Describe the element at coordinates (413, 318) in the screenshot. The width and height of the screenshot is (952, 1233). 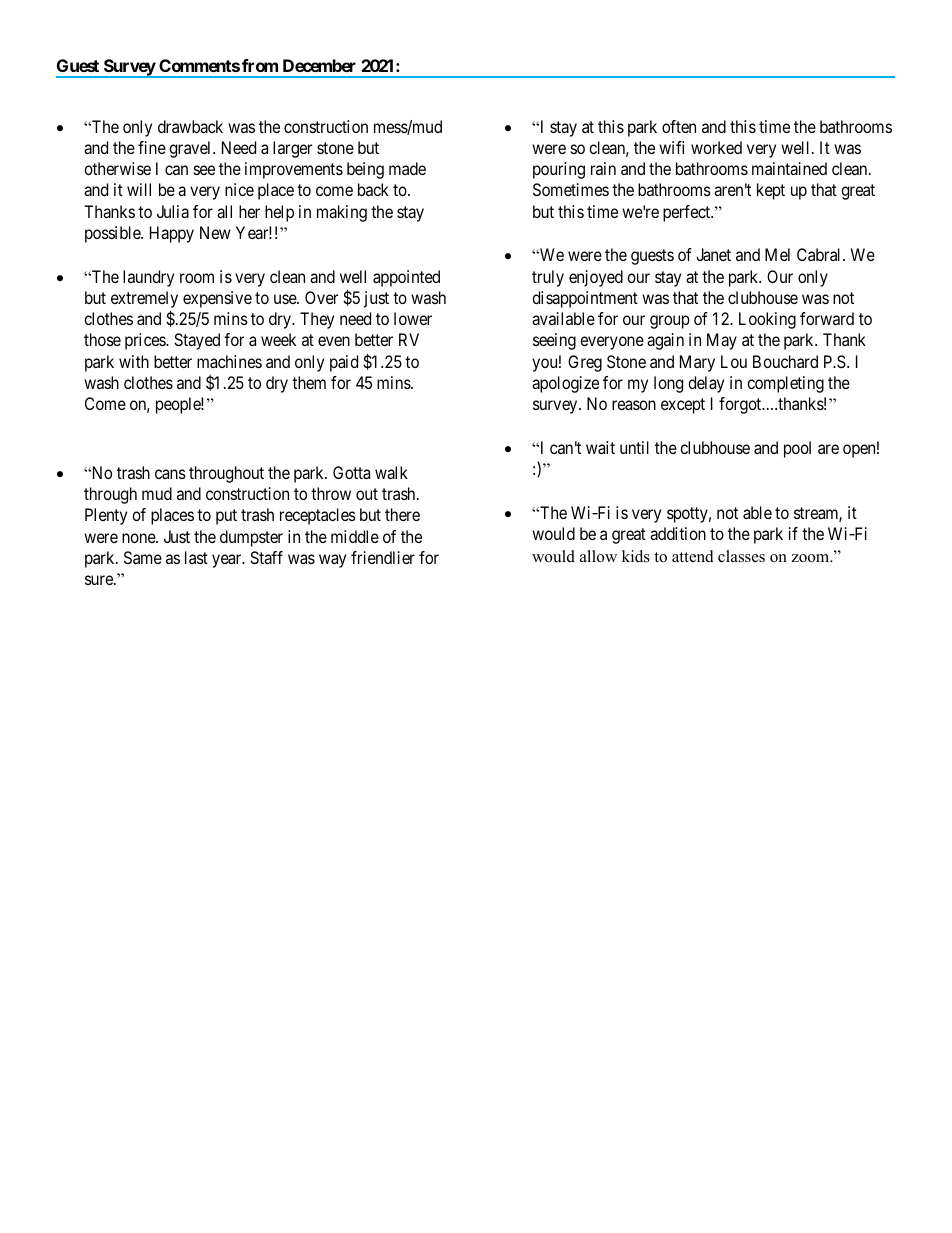
I see `lower` at that location.
